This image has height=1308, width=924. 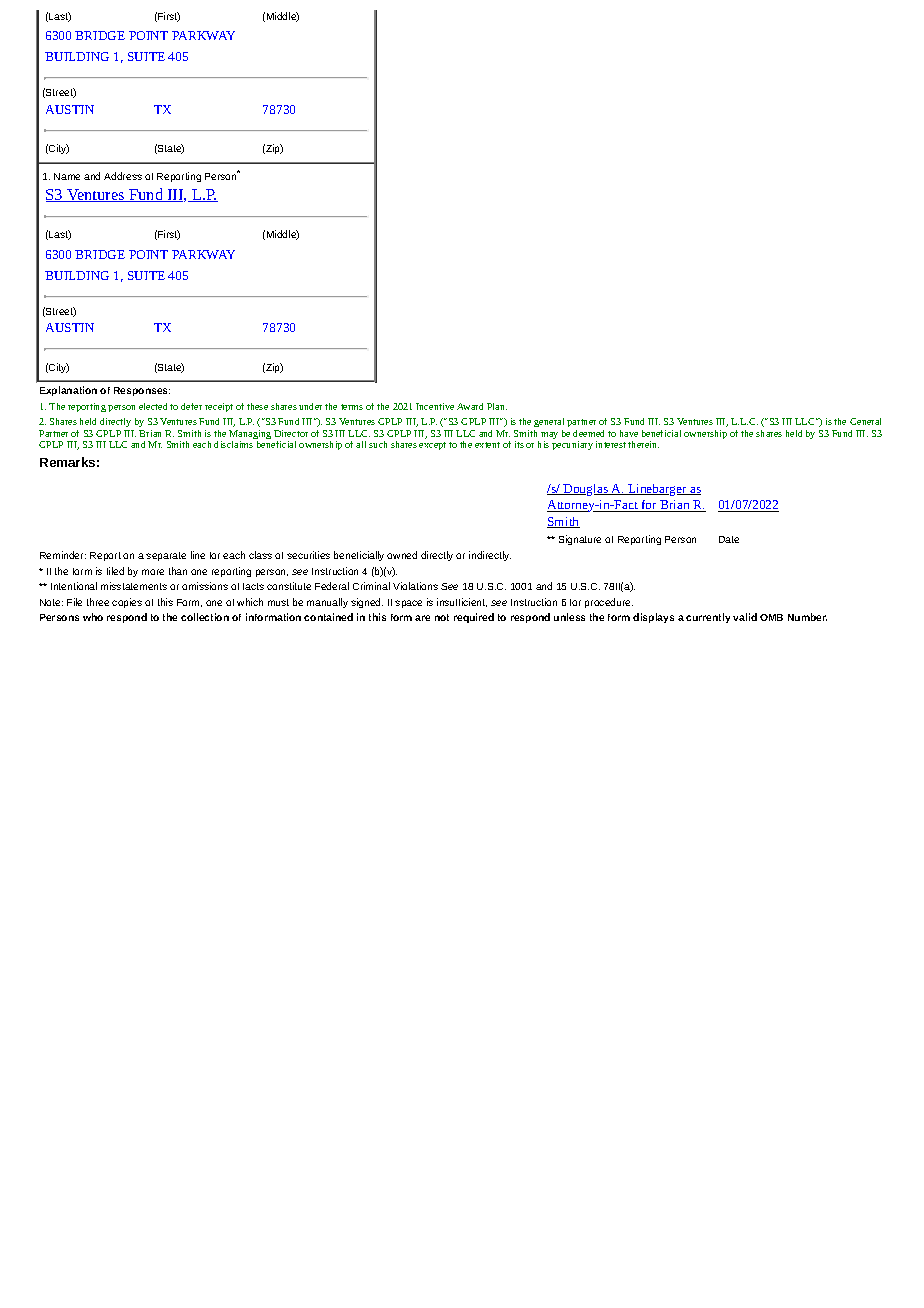 What do you see at coordinates (67, 176) in the image?
I see `Name` at bounding box center [67, 176].
